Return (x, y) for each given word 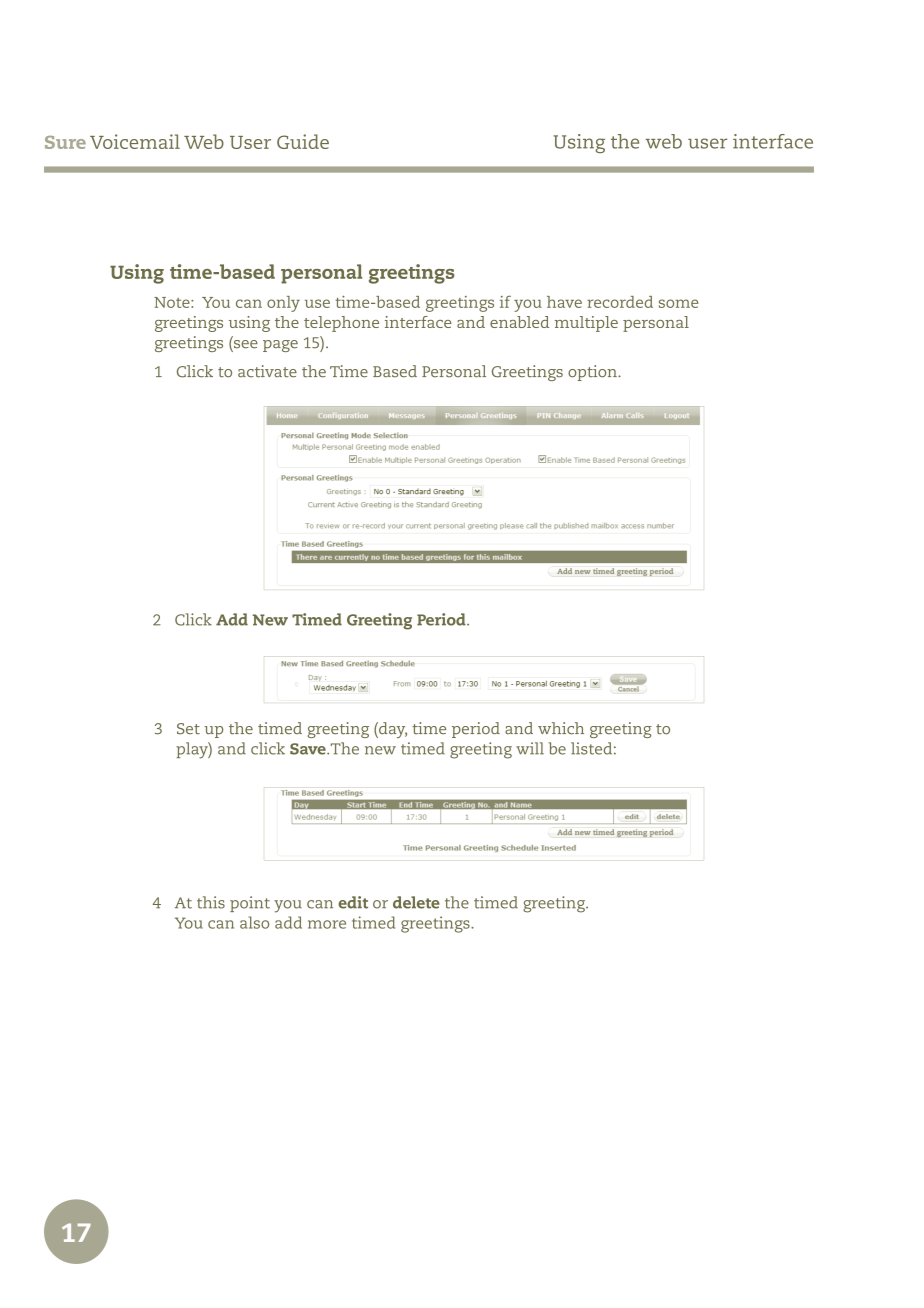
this (211, 902)
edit (353, 902)
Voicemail (135, 141)
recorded (620, 302)
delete (416, 902)
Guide (303, 141)
